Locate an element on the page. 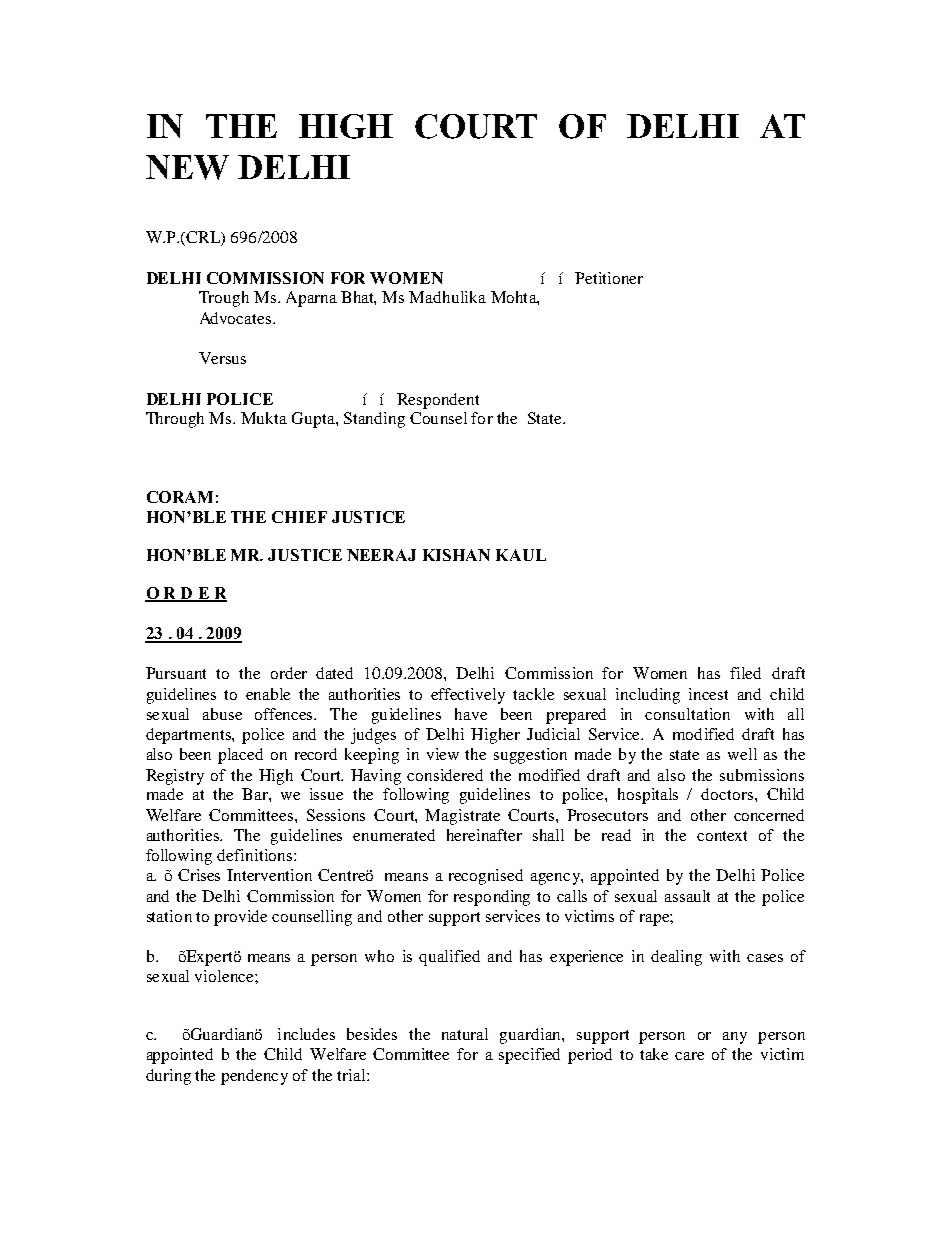 This page has height=1233, width=952. Versus is located at coordinates (222, 358).
